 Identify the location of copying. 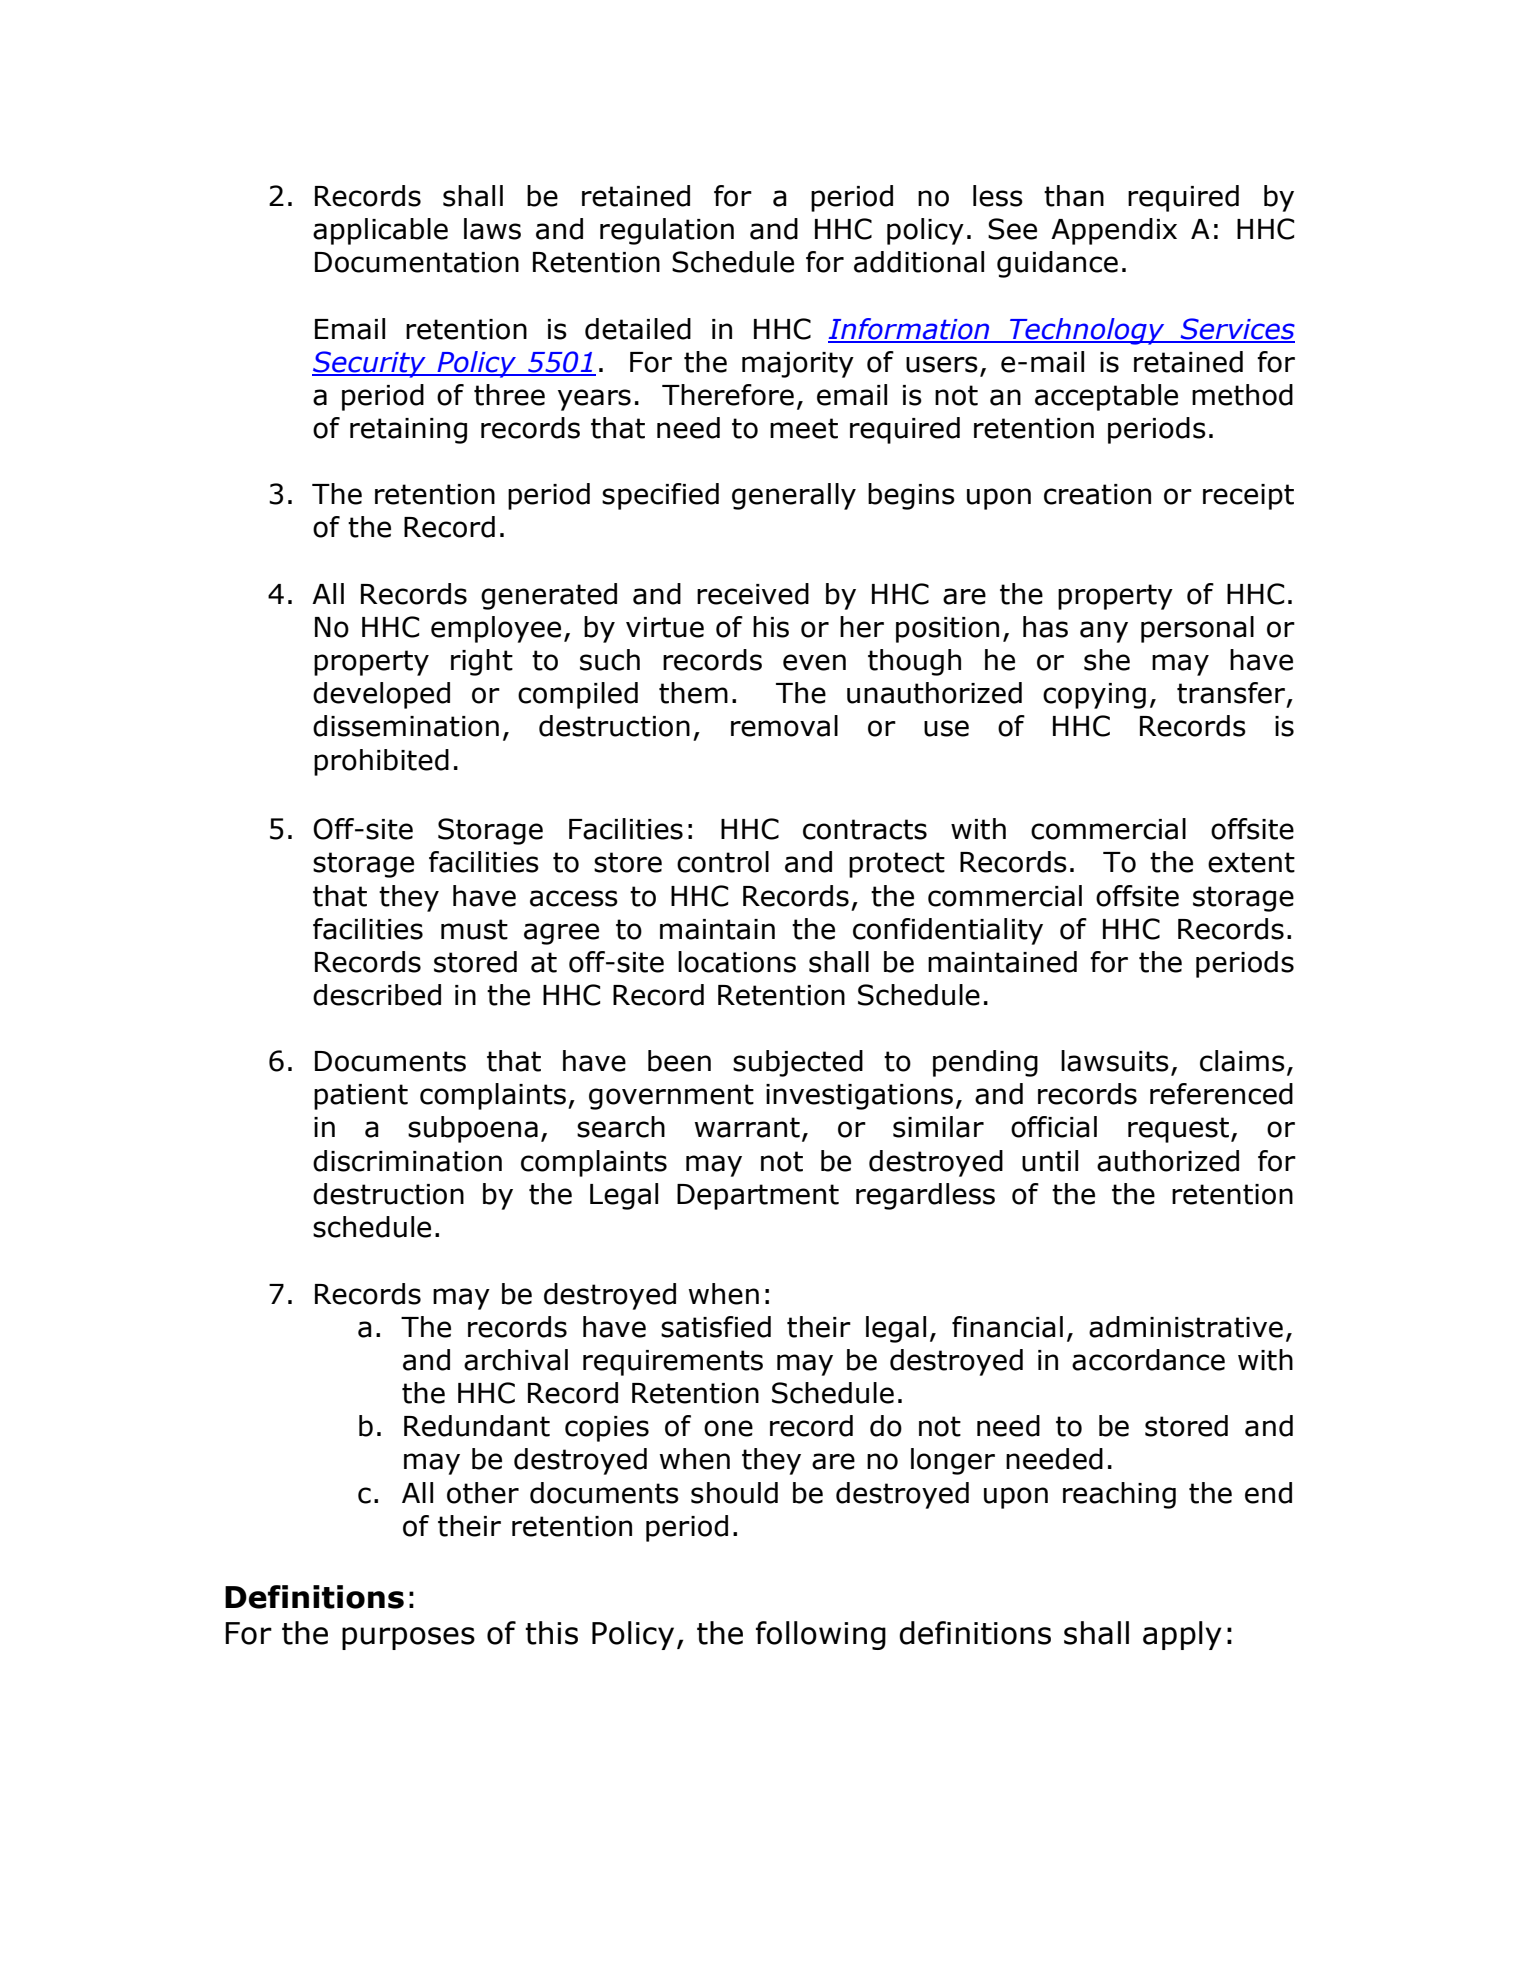
(1094, 696).
